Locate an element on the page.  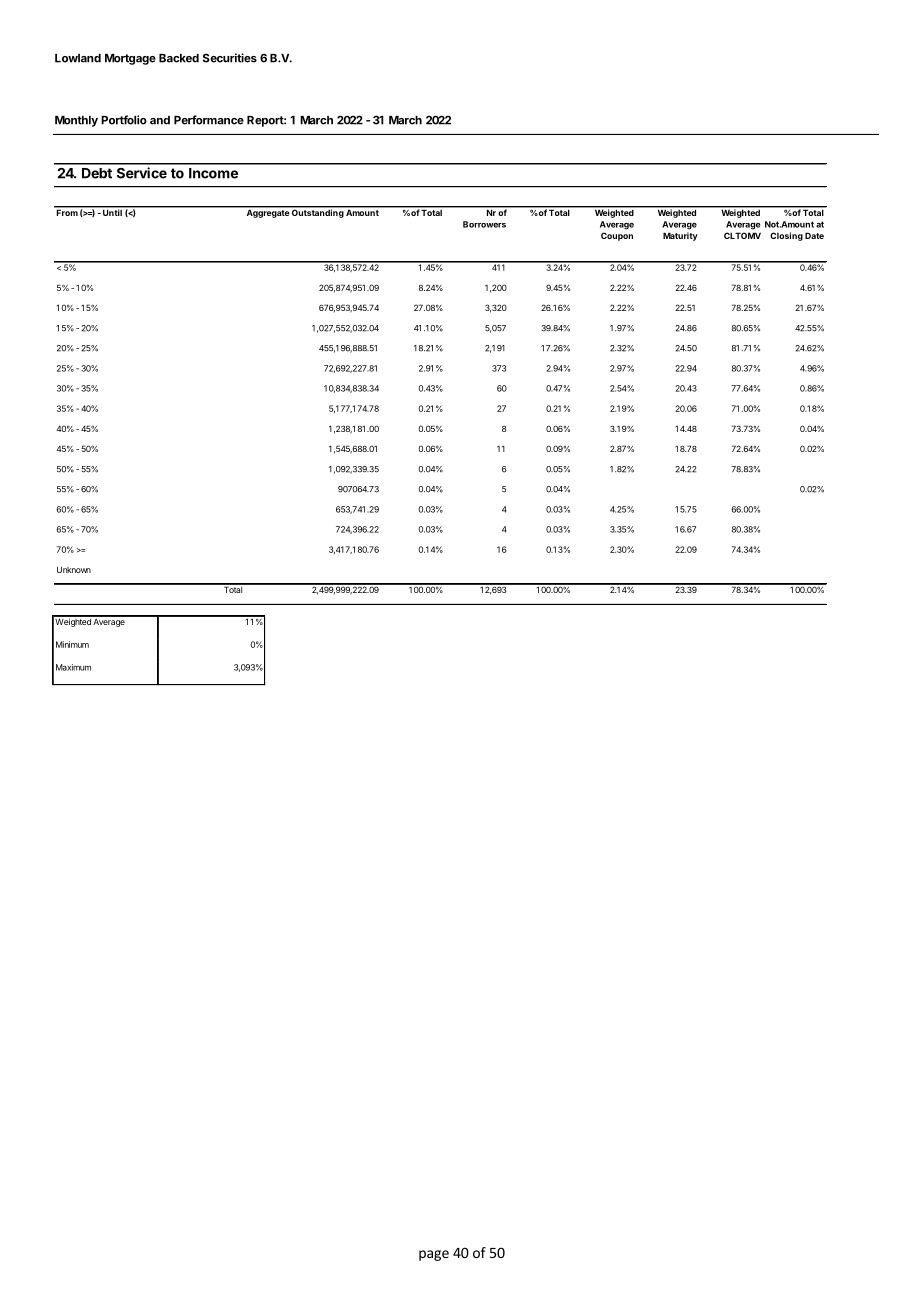
Outstanding is located at coordinates (317, 212).
